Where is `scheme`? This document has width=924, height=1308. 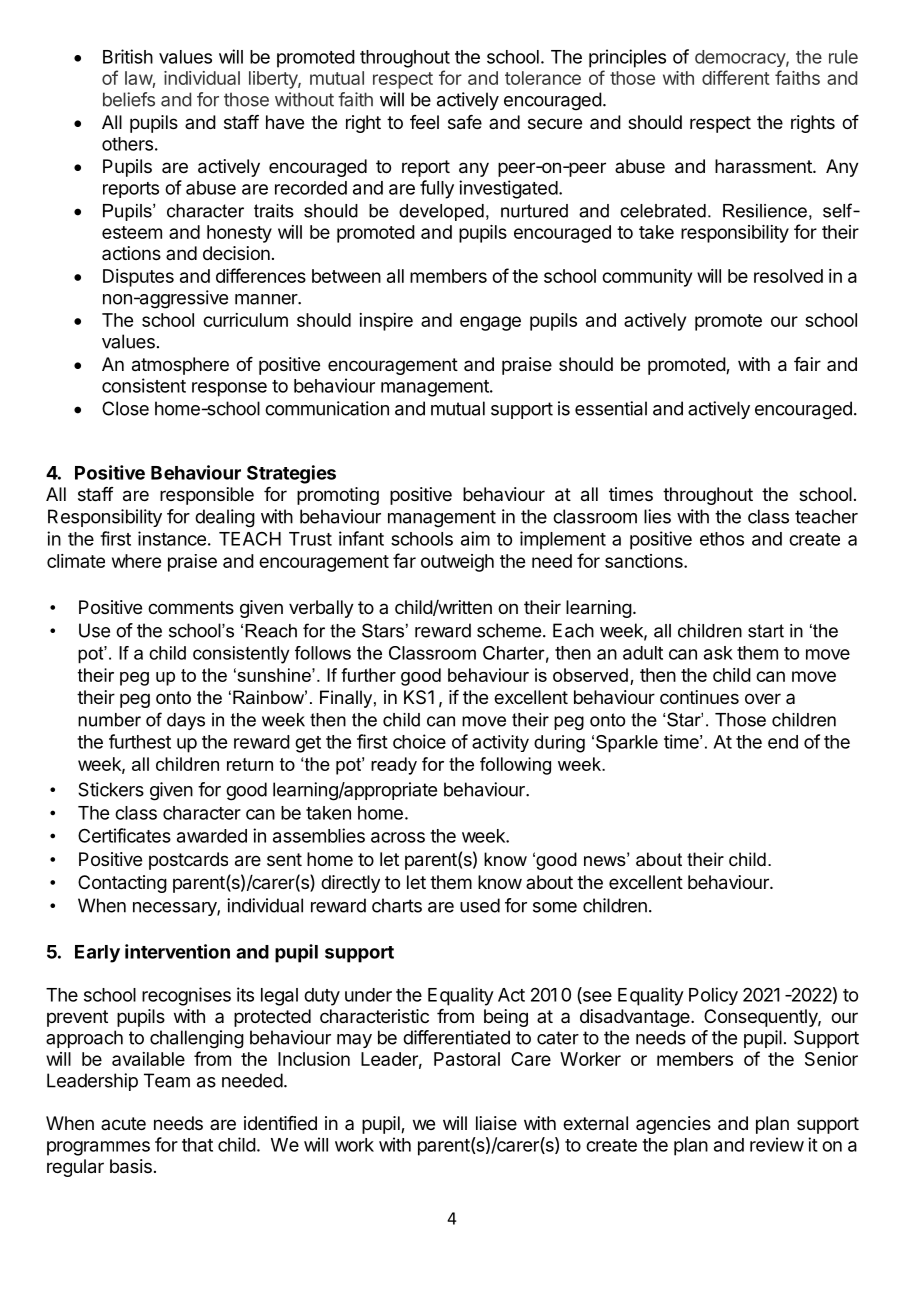
scheme is located at coordinates (509, 630).
